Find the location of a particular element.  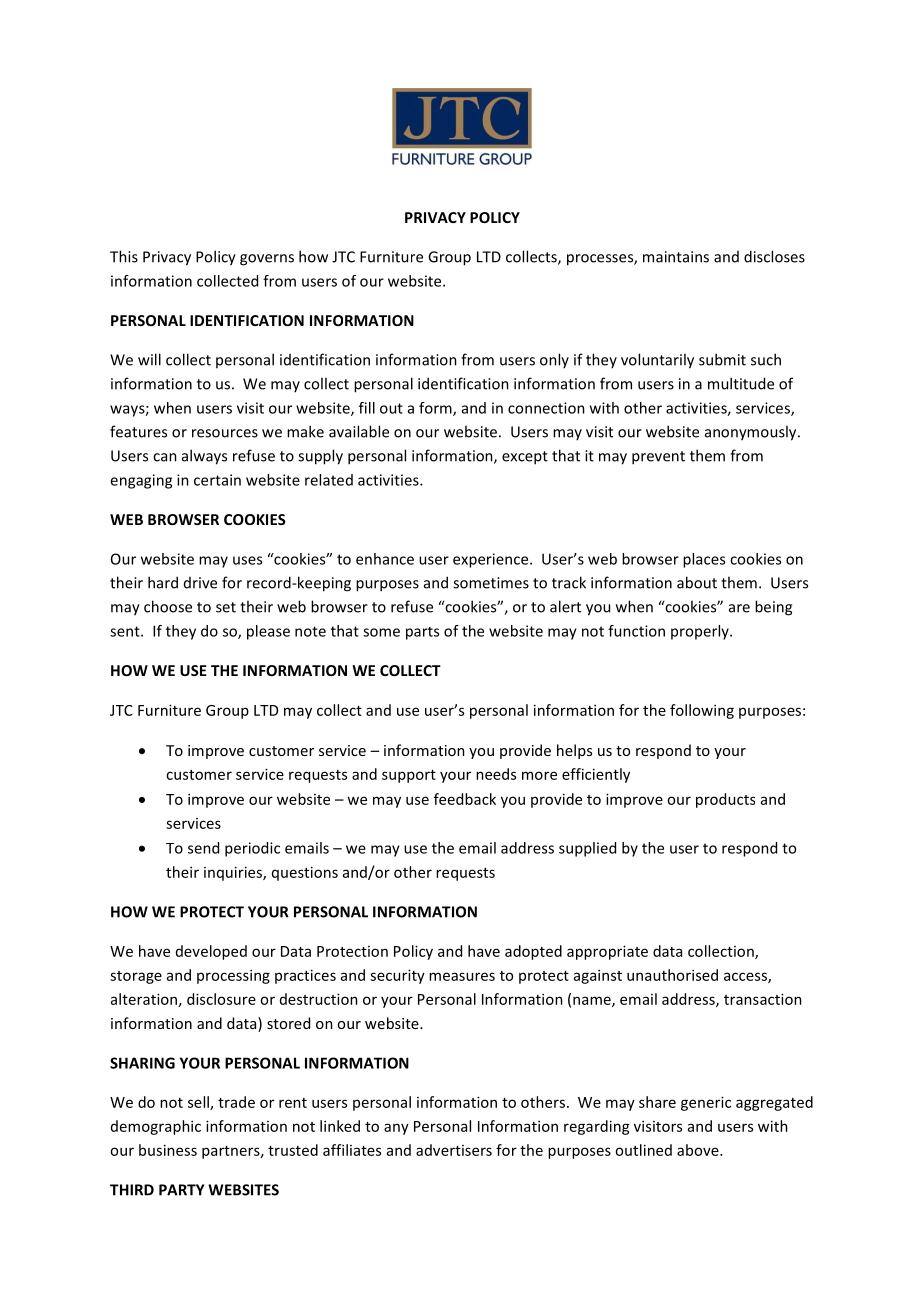

governs is located at coordinates (267, 260).
